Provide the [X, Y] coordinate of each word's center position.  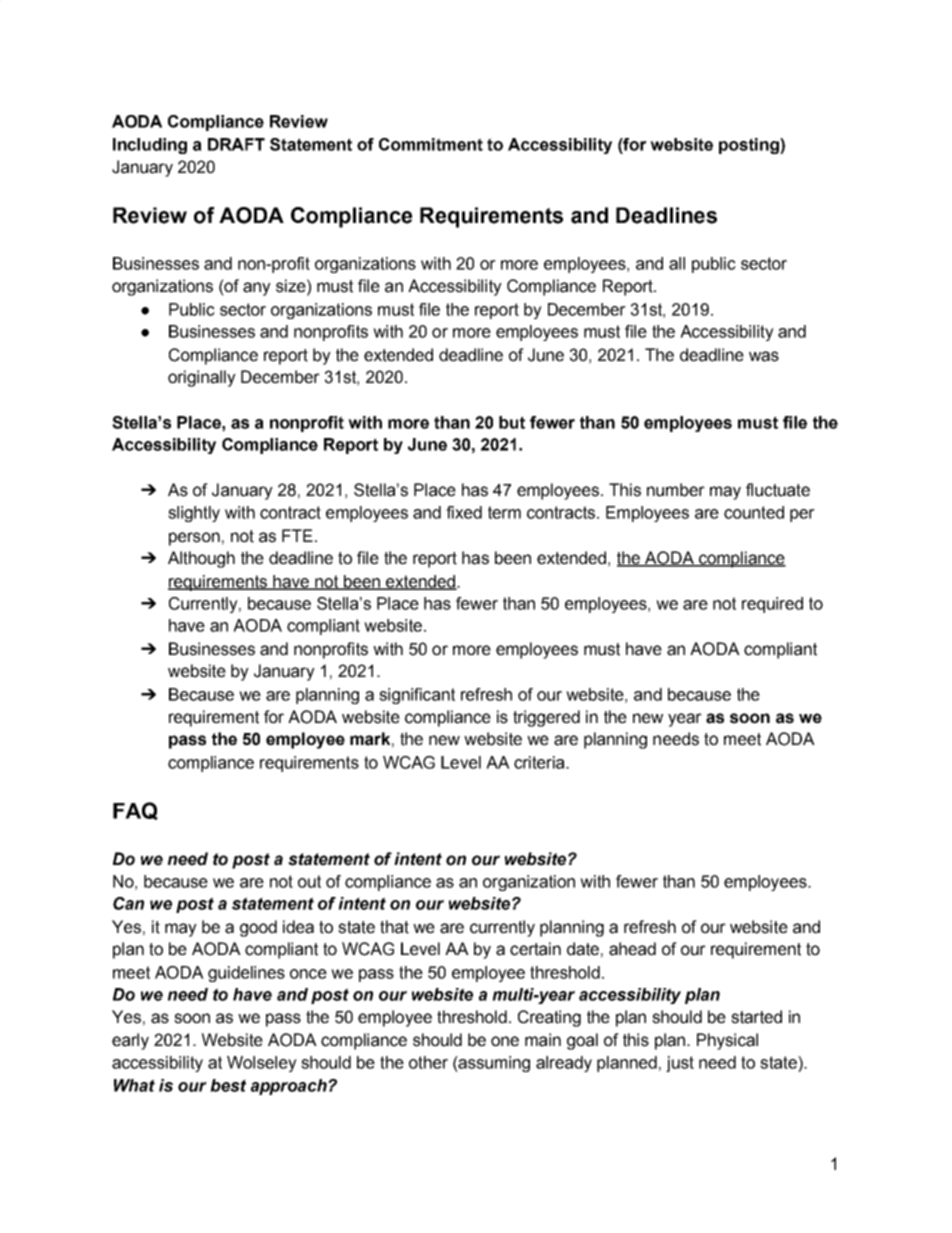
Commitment [431, 144]
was [764, 356]
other [428, 1062]
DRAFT [236, 144]
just [680, 1064]
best [228, 1085]
